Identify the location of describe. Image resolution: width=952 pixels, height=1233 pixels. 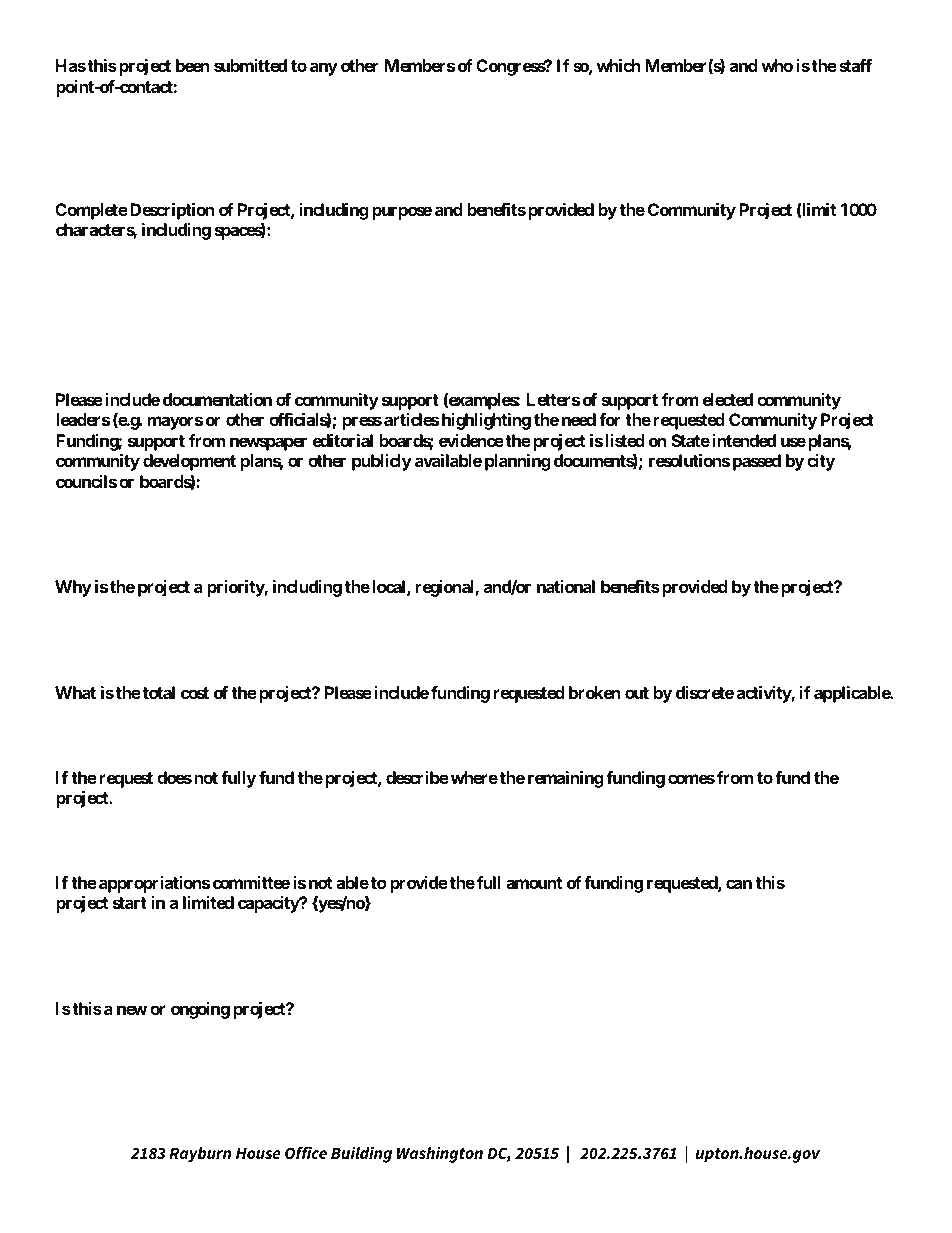
(417, 777).
